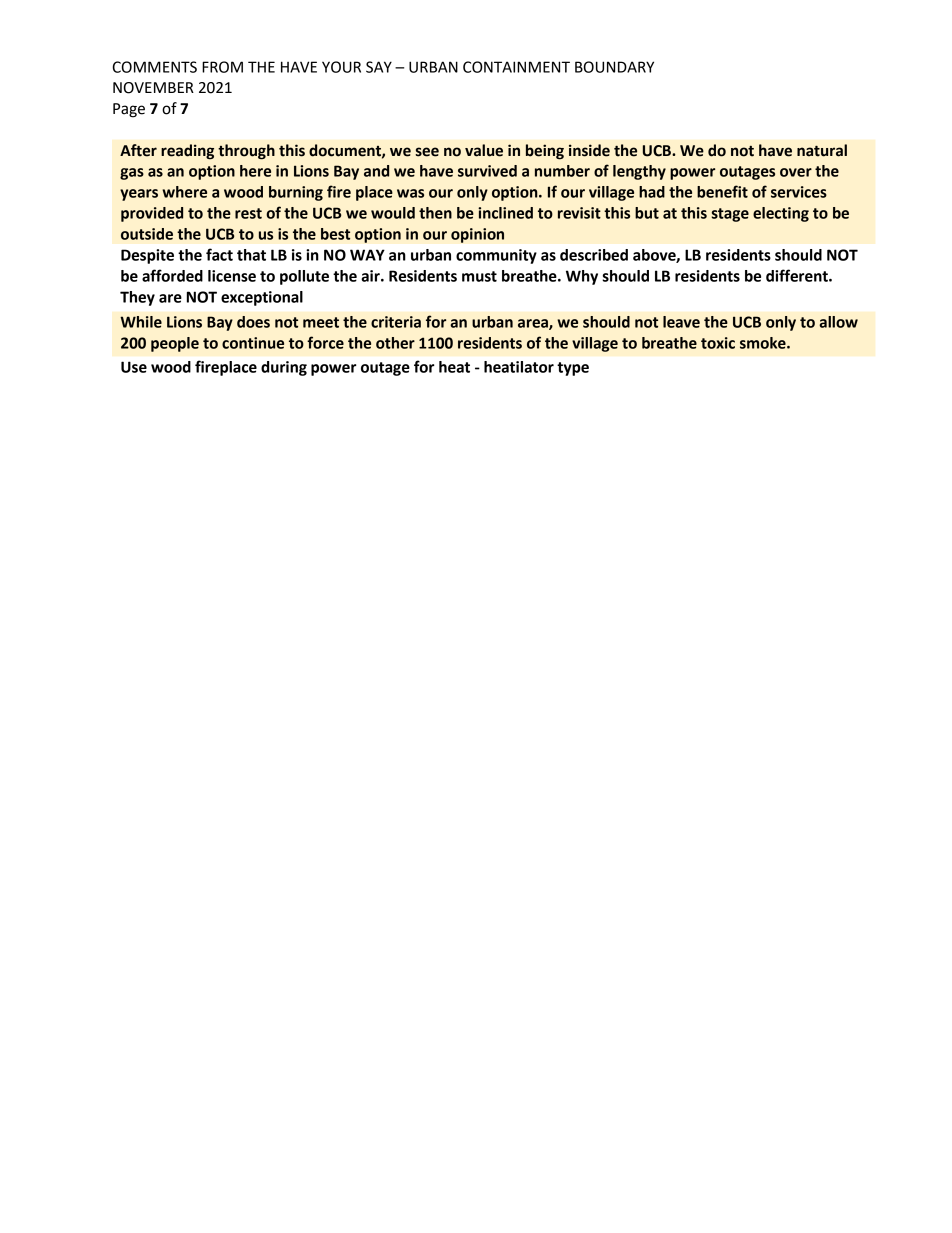 The height and width of the screenshot is (1233, 952). I want to click on BOUNDARY, so click(614, 67).
